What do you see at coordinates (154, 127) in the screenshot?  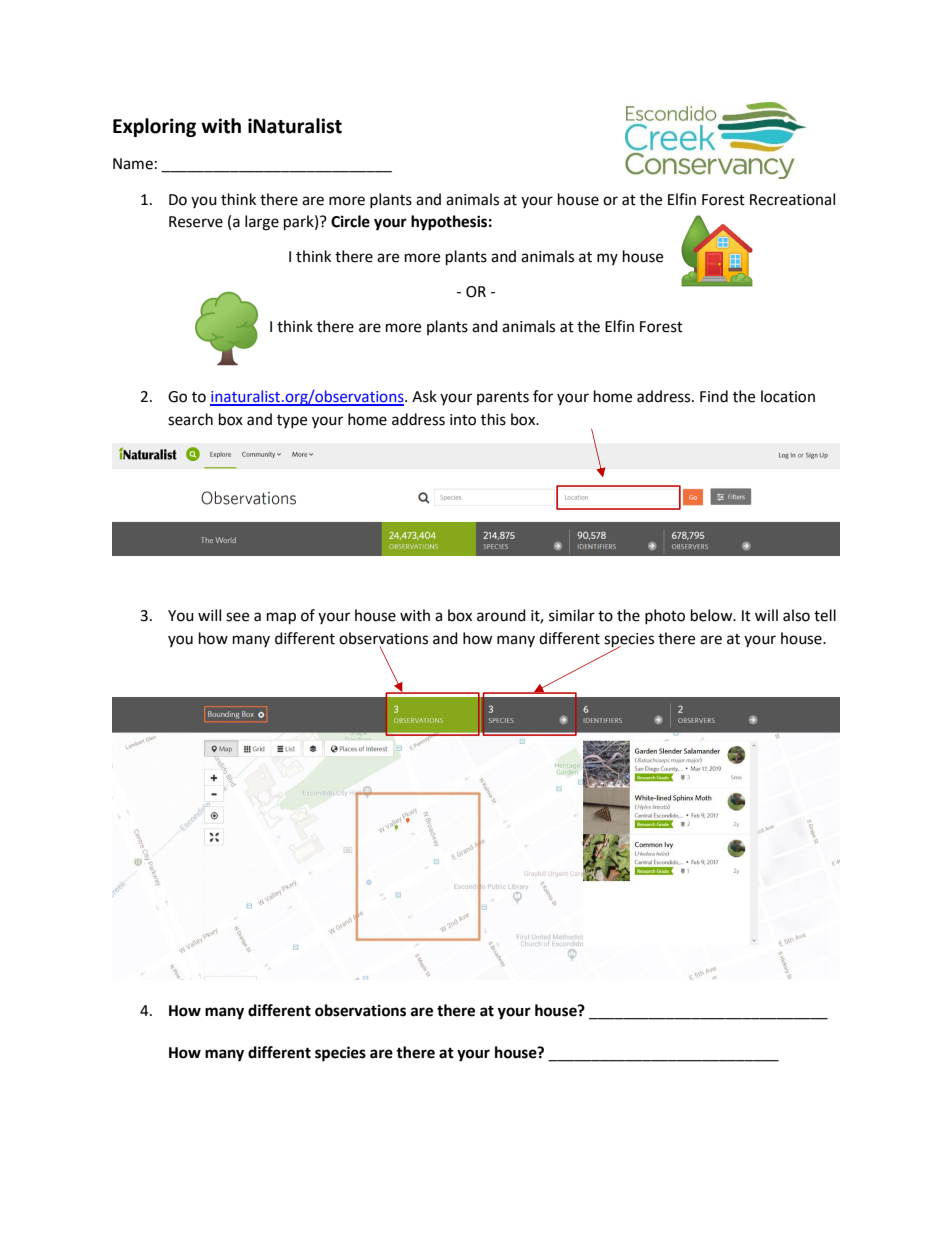 I see `Exploring` at bounding box center [154, 127].
